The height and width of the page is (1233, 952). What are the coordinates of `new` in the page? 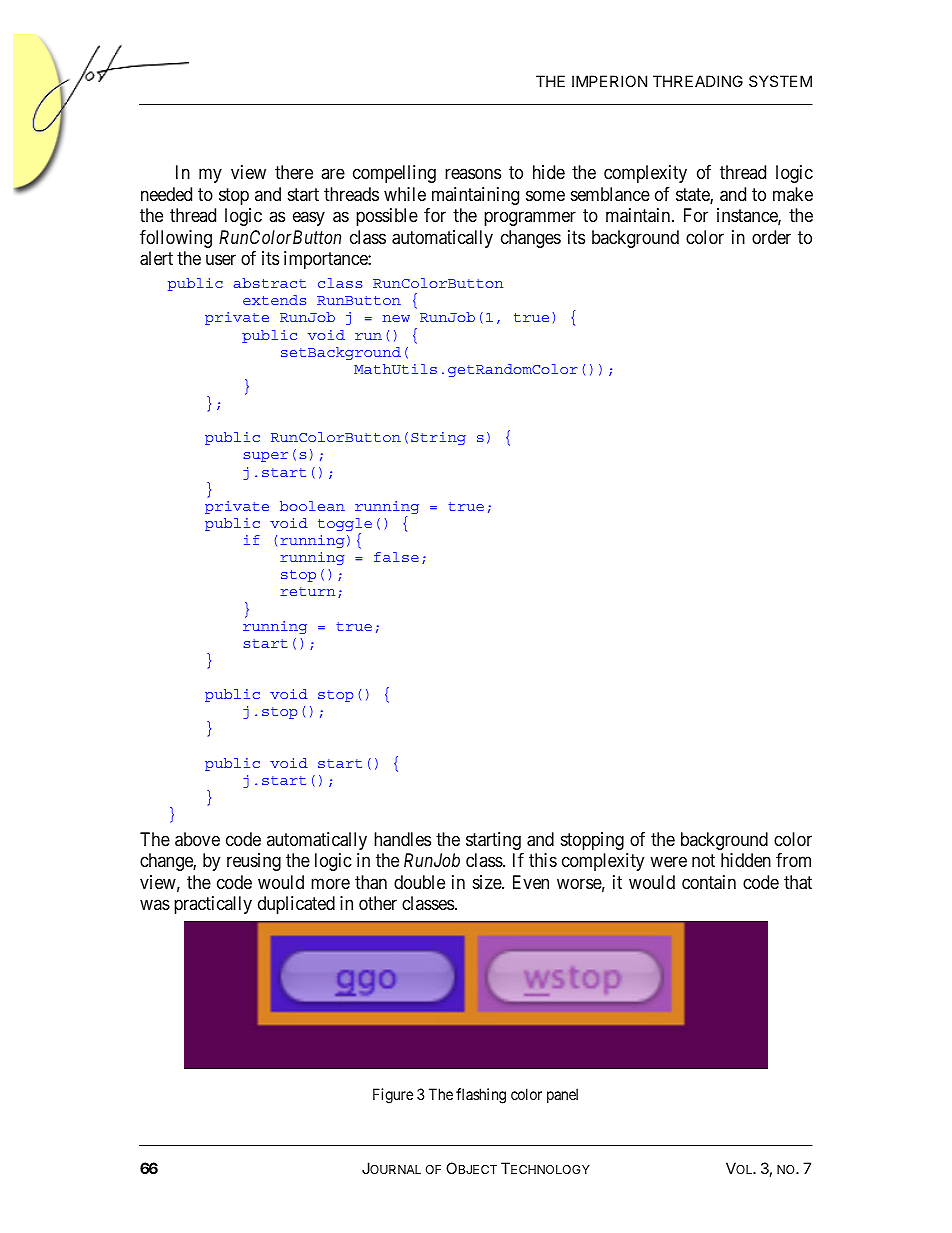 It's located at (396, 318).
